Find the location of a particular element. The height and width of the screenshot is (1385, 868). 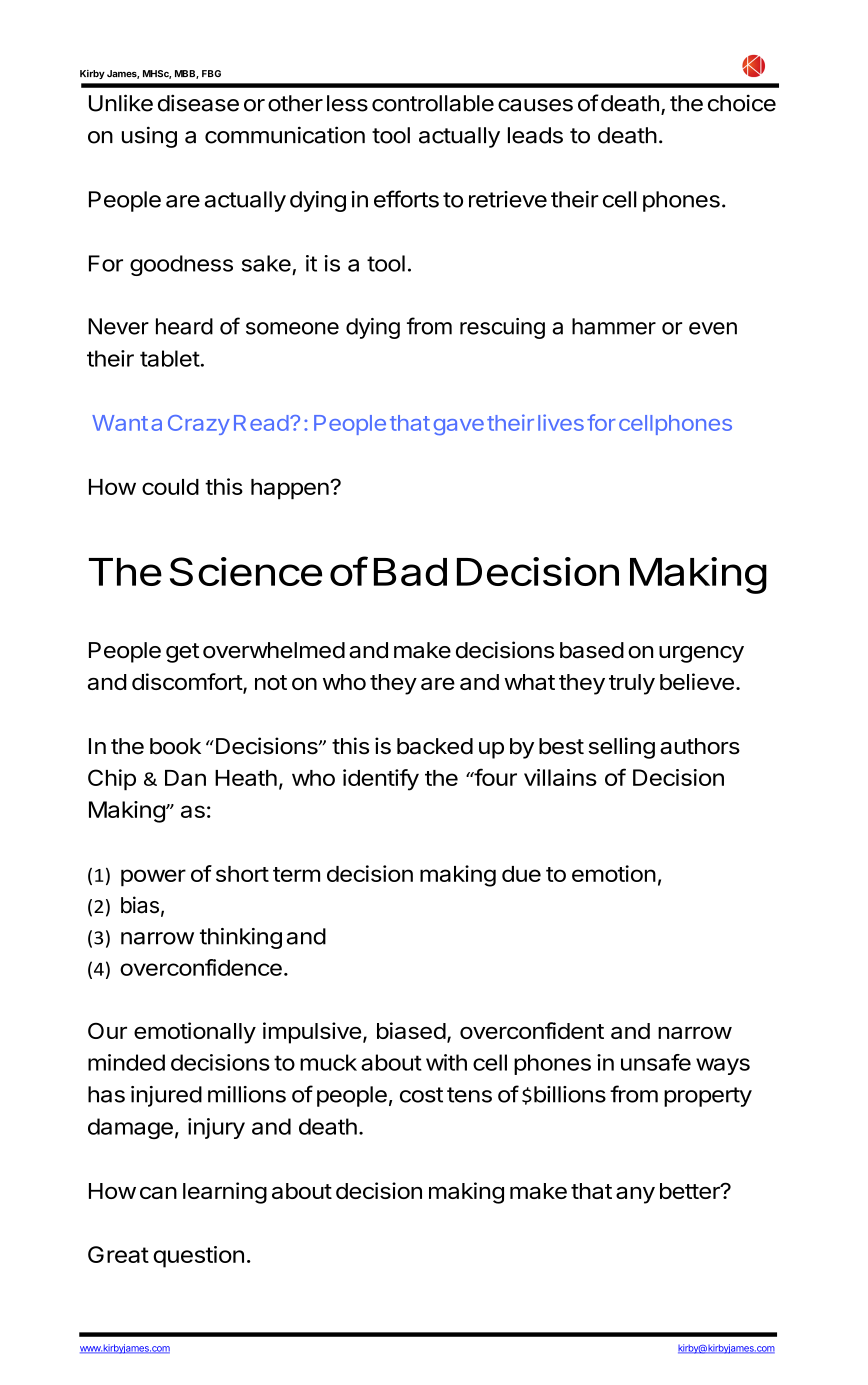

overconfidence is located at coordinates (201, 967).
